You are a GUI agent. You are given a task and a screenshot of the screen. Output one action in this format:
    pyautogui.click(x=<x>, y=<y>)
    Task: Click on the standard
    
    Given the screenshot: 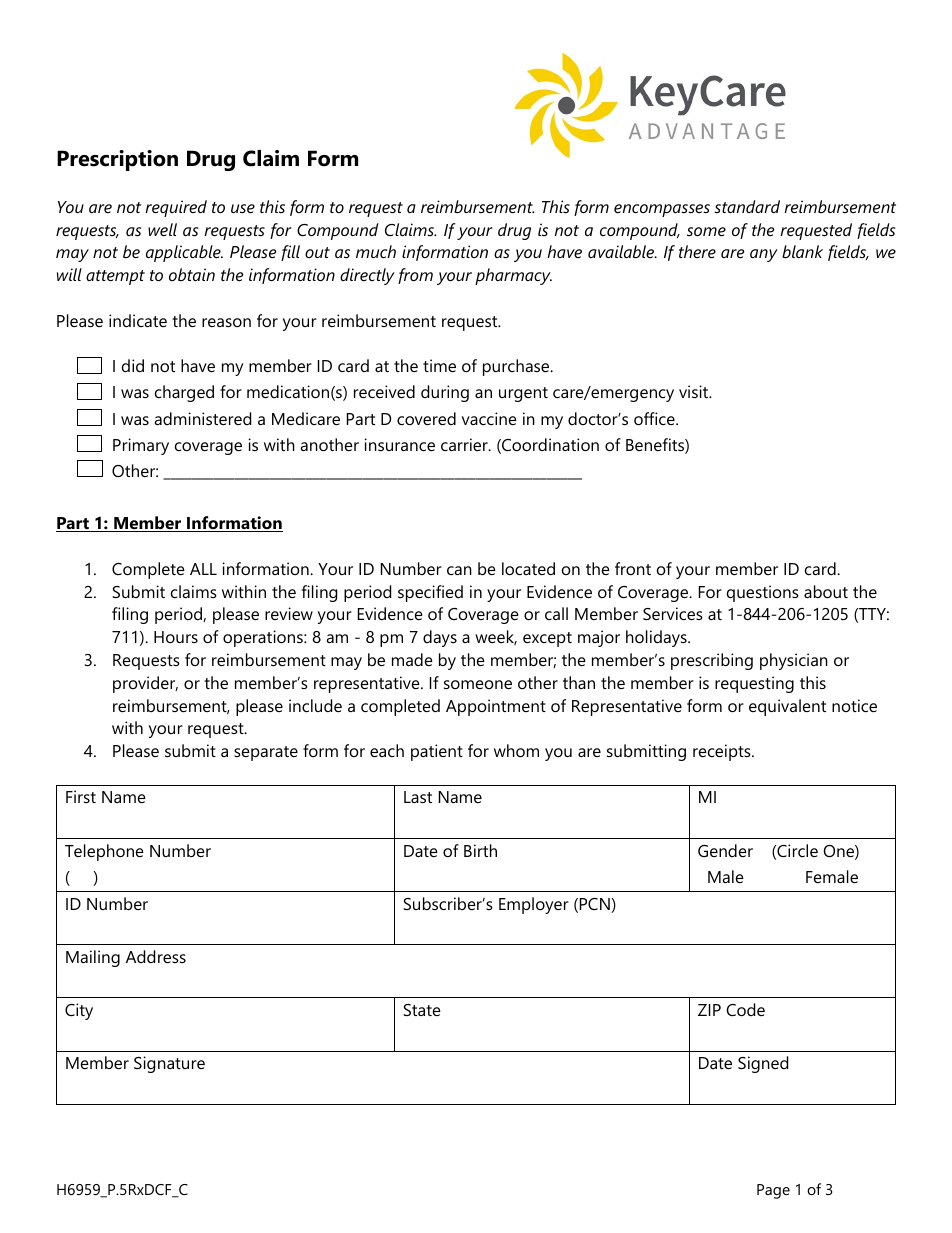 What is the action you would take?
    pyautogui.click(x=747, y=206)
